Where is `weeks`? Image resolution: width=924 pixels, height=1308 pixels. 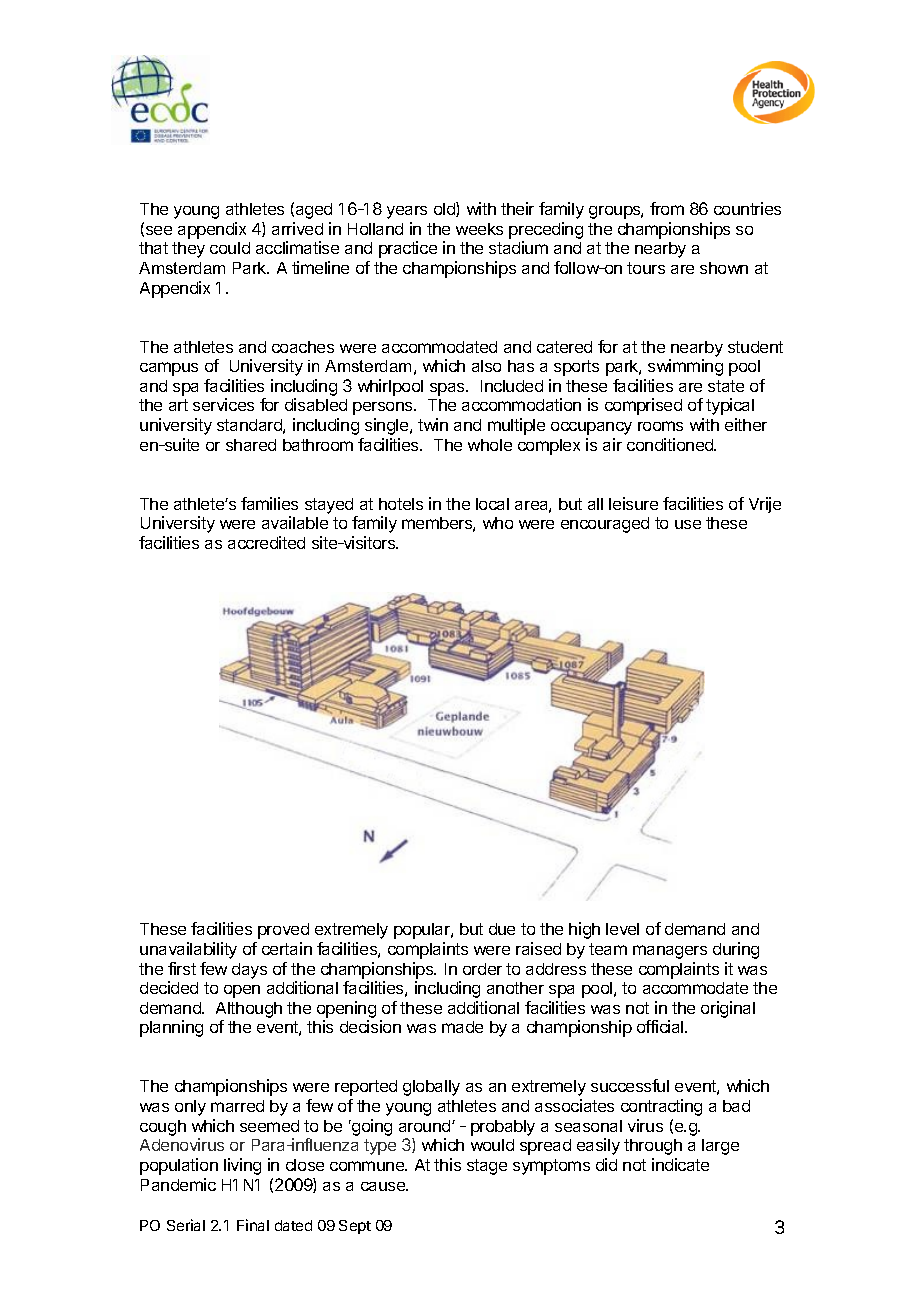 weeks is located at coordinates (479, 229).
